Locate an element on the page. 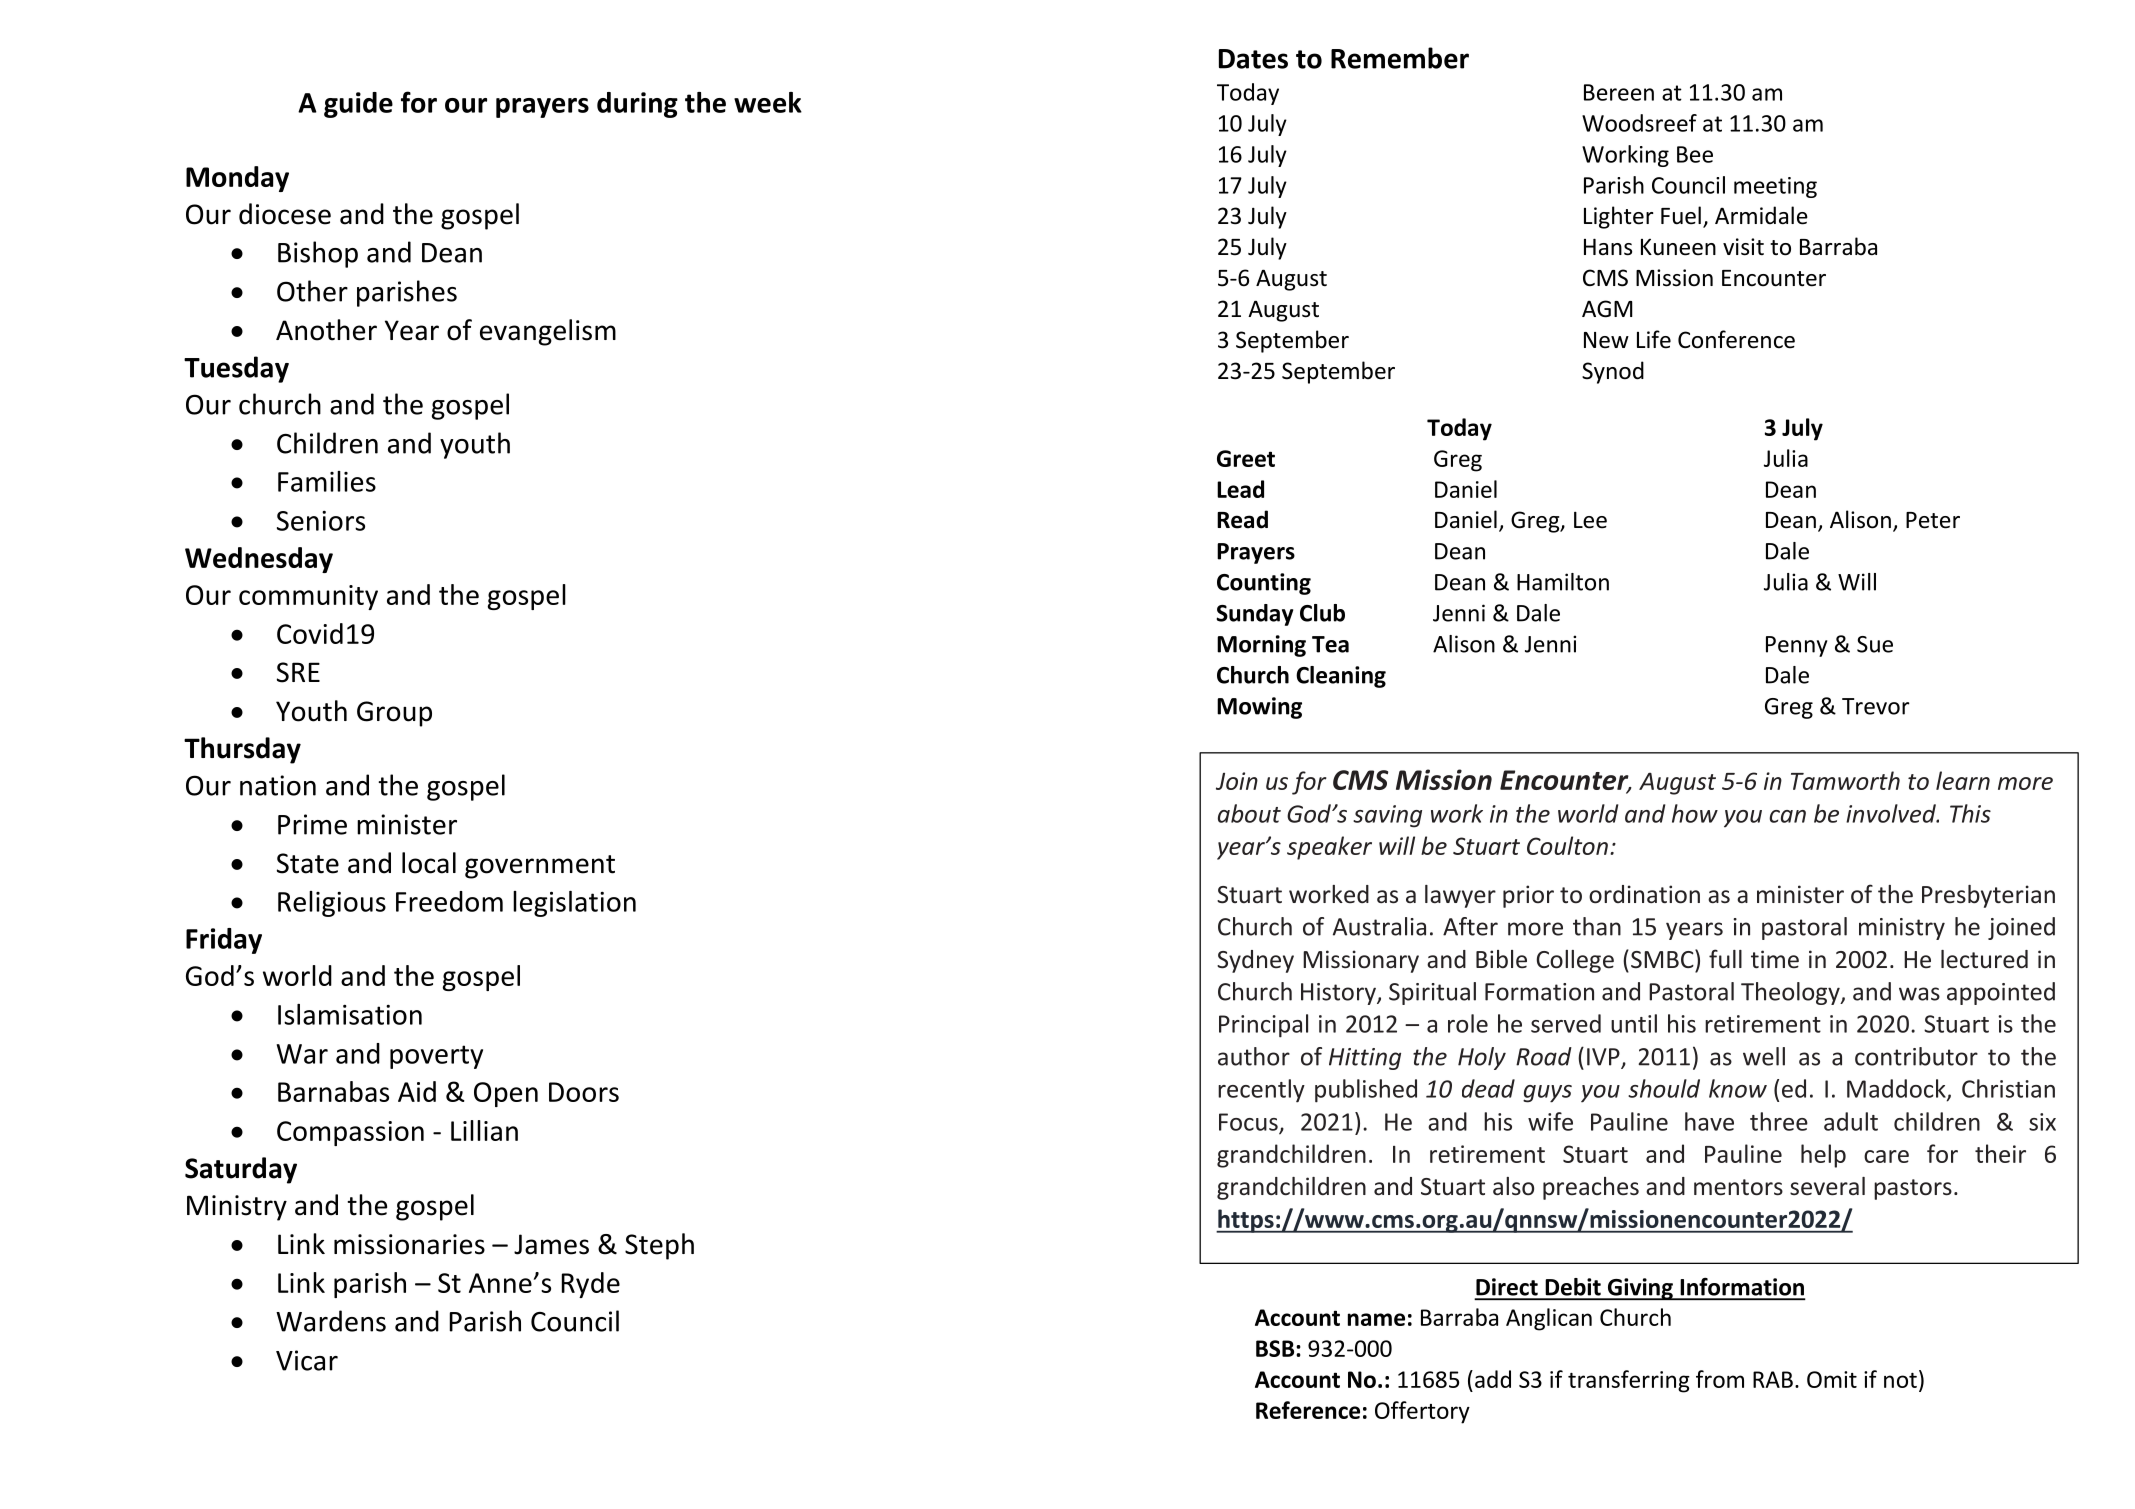  Mowing is located at coordinates (1259, 708).
